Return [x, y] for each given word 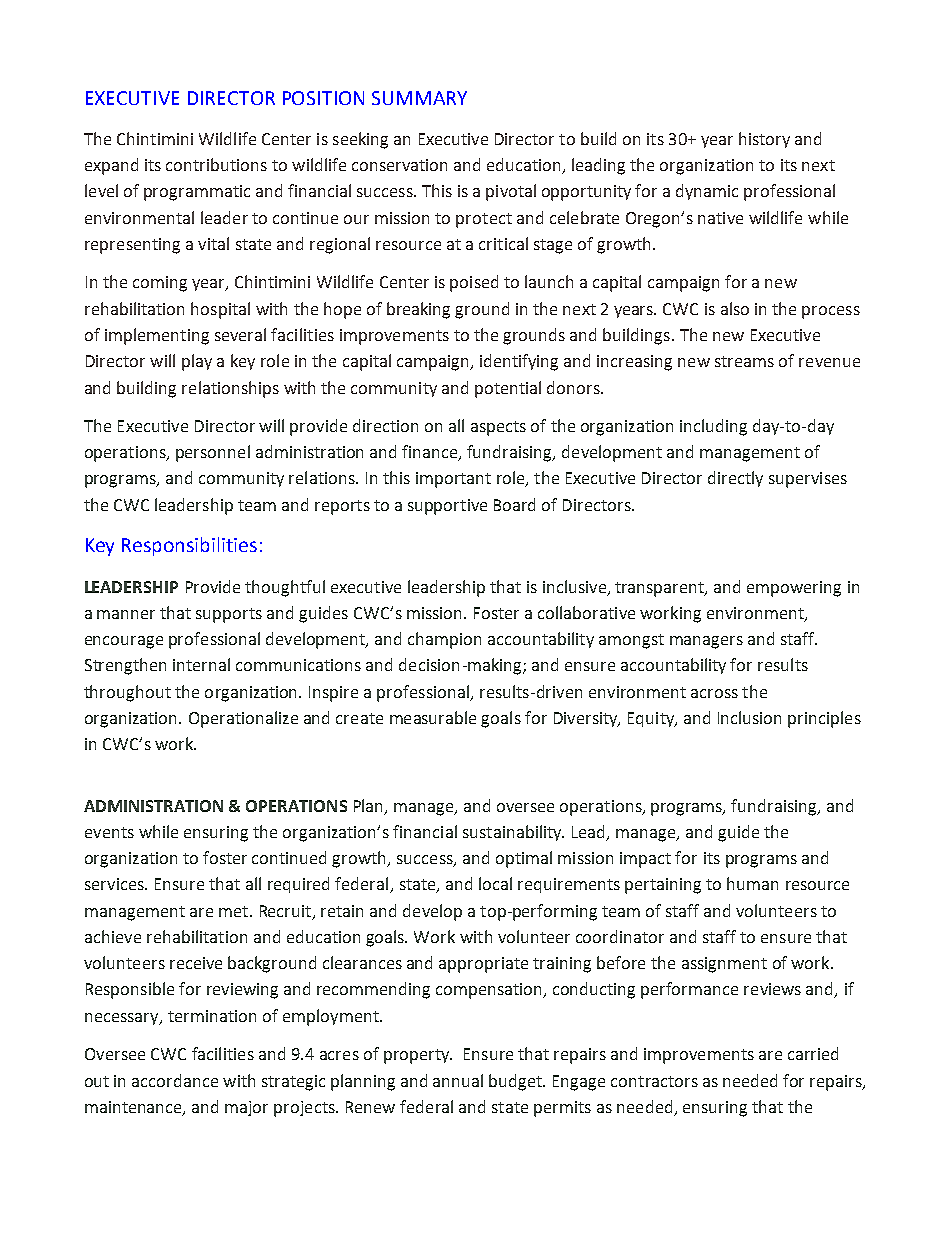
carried [813, 1053]
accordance [175, 1080]
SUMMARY [419, 98]
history [764, 140]
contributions [216, 164]
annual [458, 1080]
